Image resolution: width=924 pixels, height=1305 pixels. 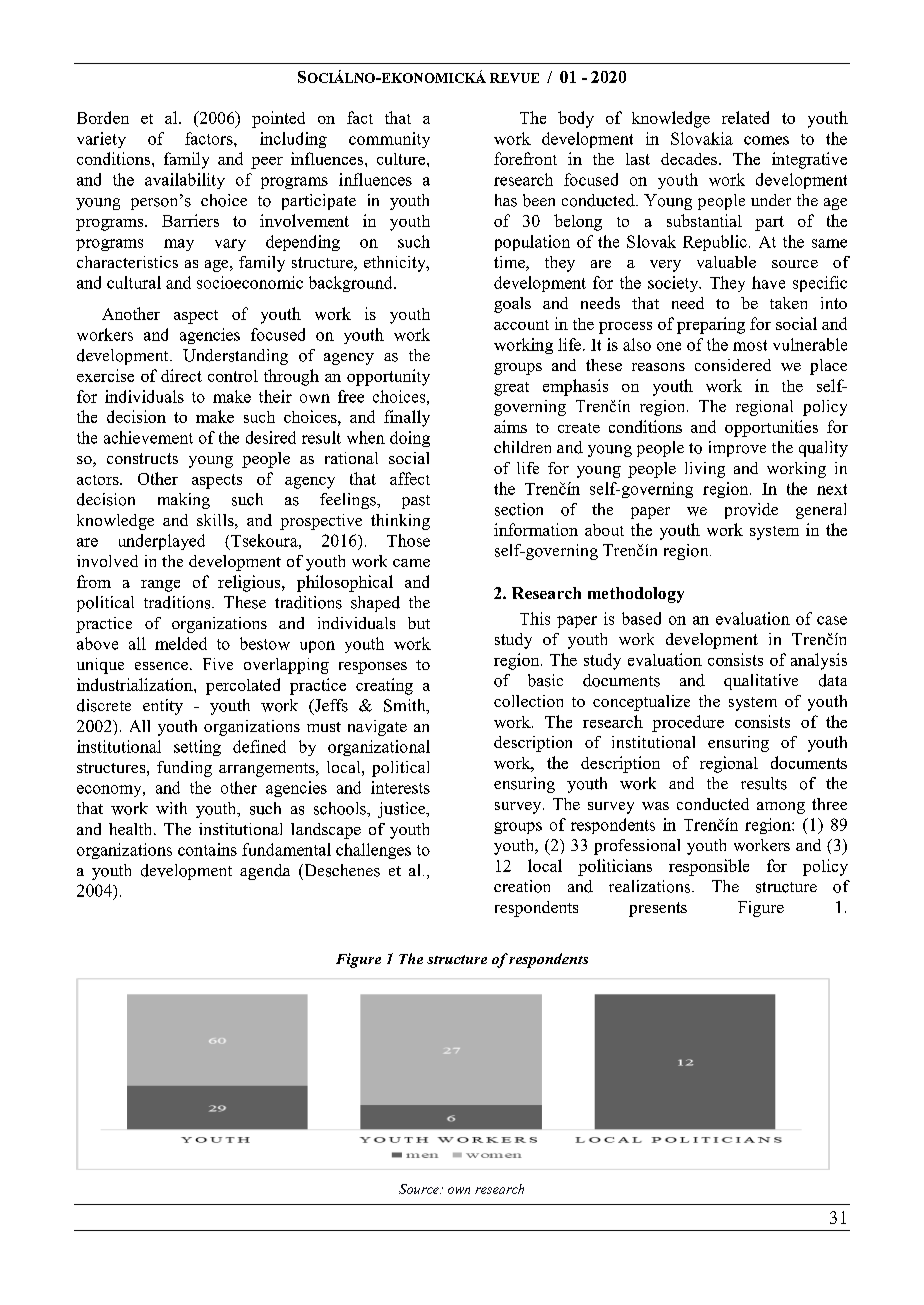 I want to click on Borden, so click(x=103, y=117).
